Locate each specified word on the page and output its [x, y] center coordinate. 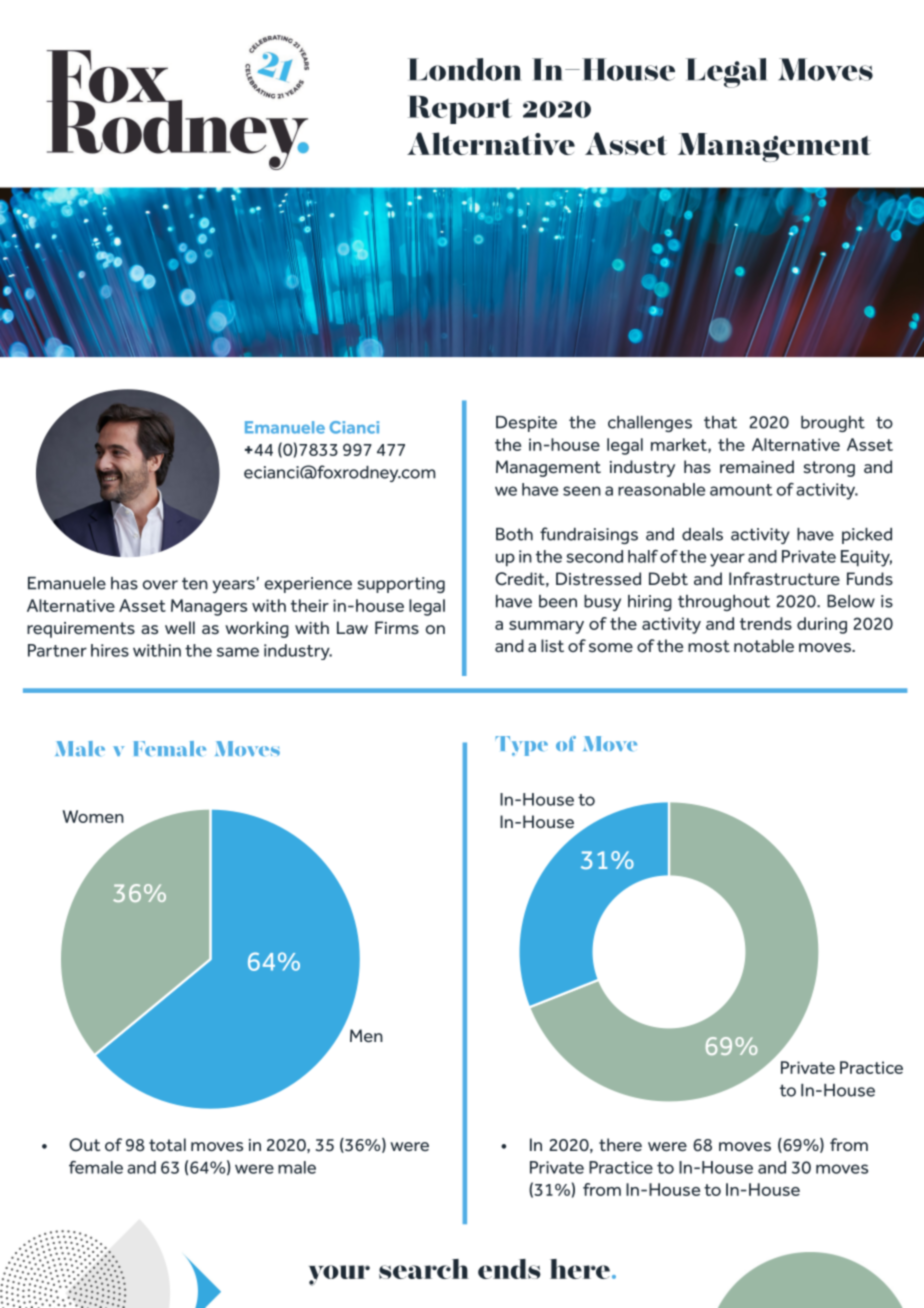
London [465, 69]
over [160, 585]
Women [93, 816]
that [720, 422]
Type [521, 746]
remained [757, 467]
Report [460, 109]
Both [514, 534]
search [424, 1269]
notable [764, 646]
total [167, 1144]
